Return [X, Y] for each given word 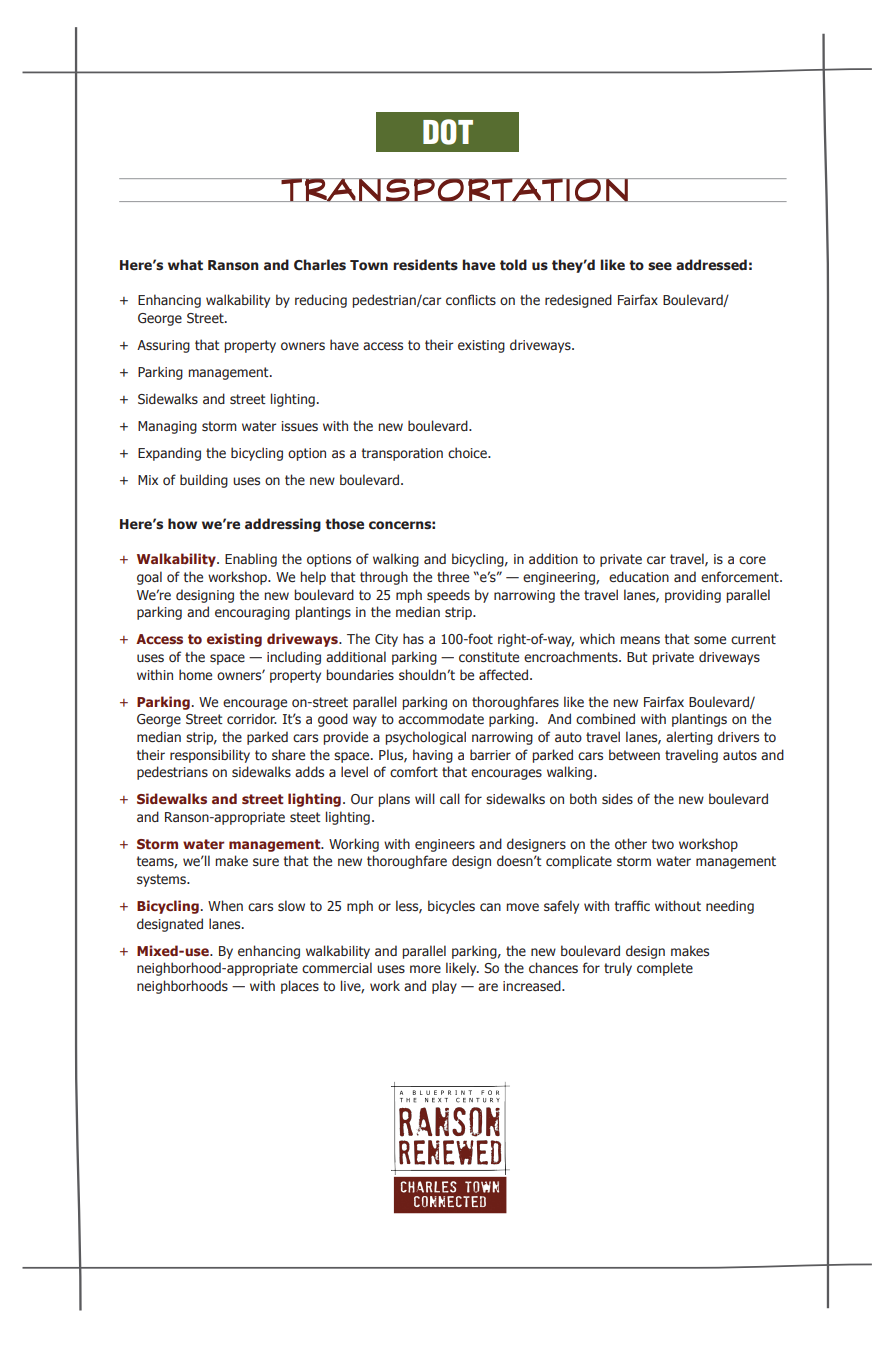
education [639, 576]
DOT [448, 132]
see [660, 266]
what [185, 264]
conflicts [471, 299]
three [453, 576]
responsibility [210, 756]
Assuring [163, 346]
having [433, 756]
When [225, 905]
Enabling [251, 560]
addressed [711, 265]
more [425, 969]
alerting [689, 738]
